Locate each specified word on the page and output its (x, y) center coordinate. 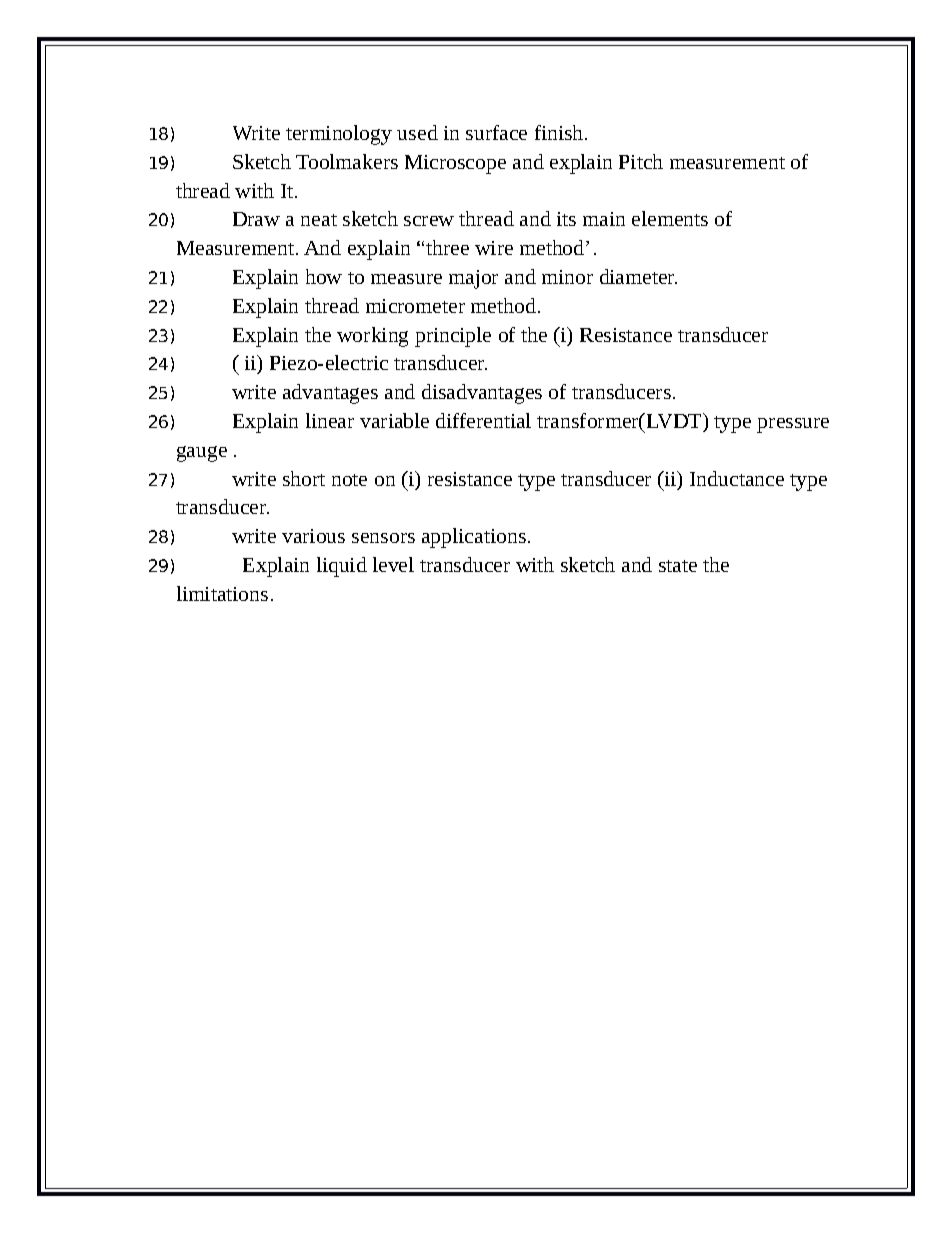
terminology (339, 135)
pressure (793, 425)
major (473, 279)
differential (483, 420)
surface (496, 132)
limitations (222, 593)
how (324, 276)
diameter (638, 276)
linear (330, 420)
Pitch (641, 161)
